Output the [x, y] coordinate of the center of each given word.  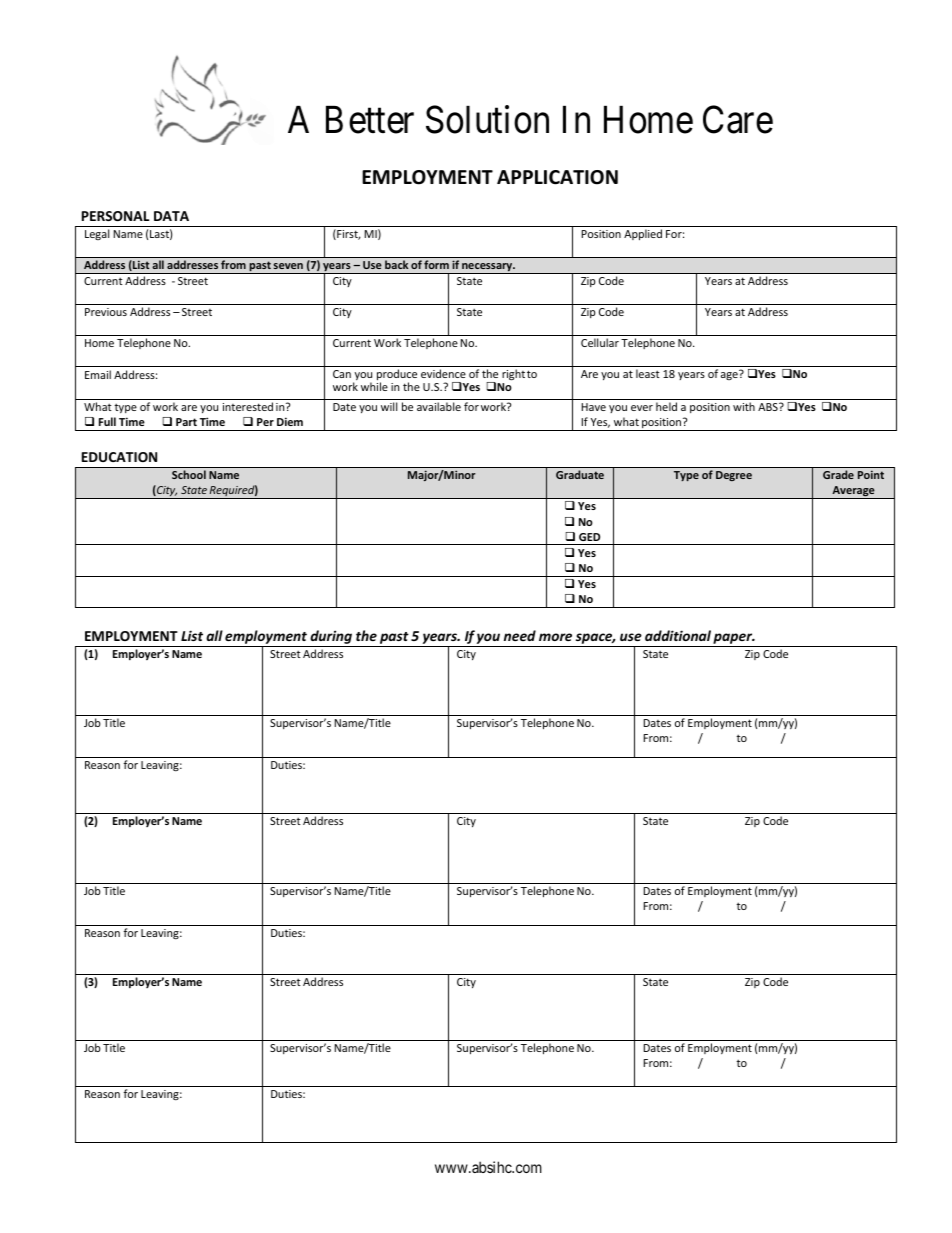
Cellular [600, 342]
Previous [106, 312]
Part [186, 422]
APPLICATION [557, 177]
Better [370, 120]
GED [589, 537]
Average [853, 492]
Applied [643, 234]
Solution [487, 119]
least [648, 373]
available [439, 406]
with [744, 406]
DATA [171, 216]
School [189, 474]
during [331, 638]
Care [738, 120]
